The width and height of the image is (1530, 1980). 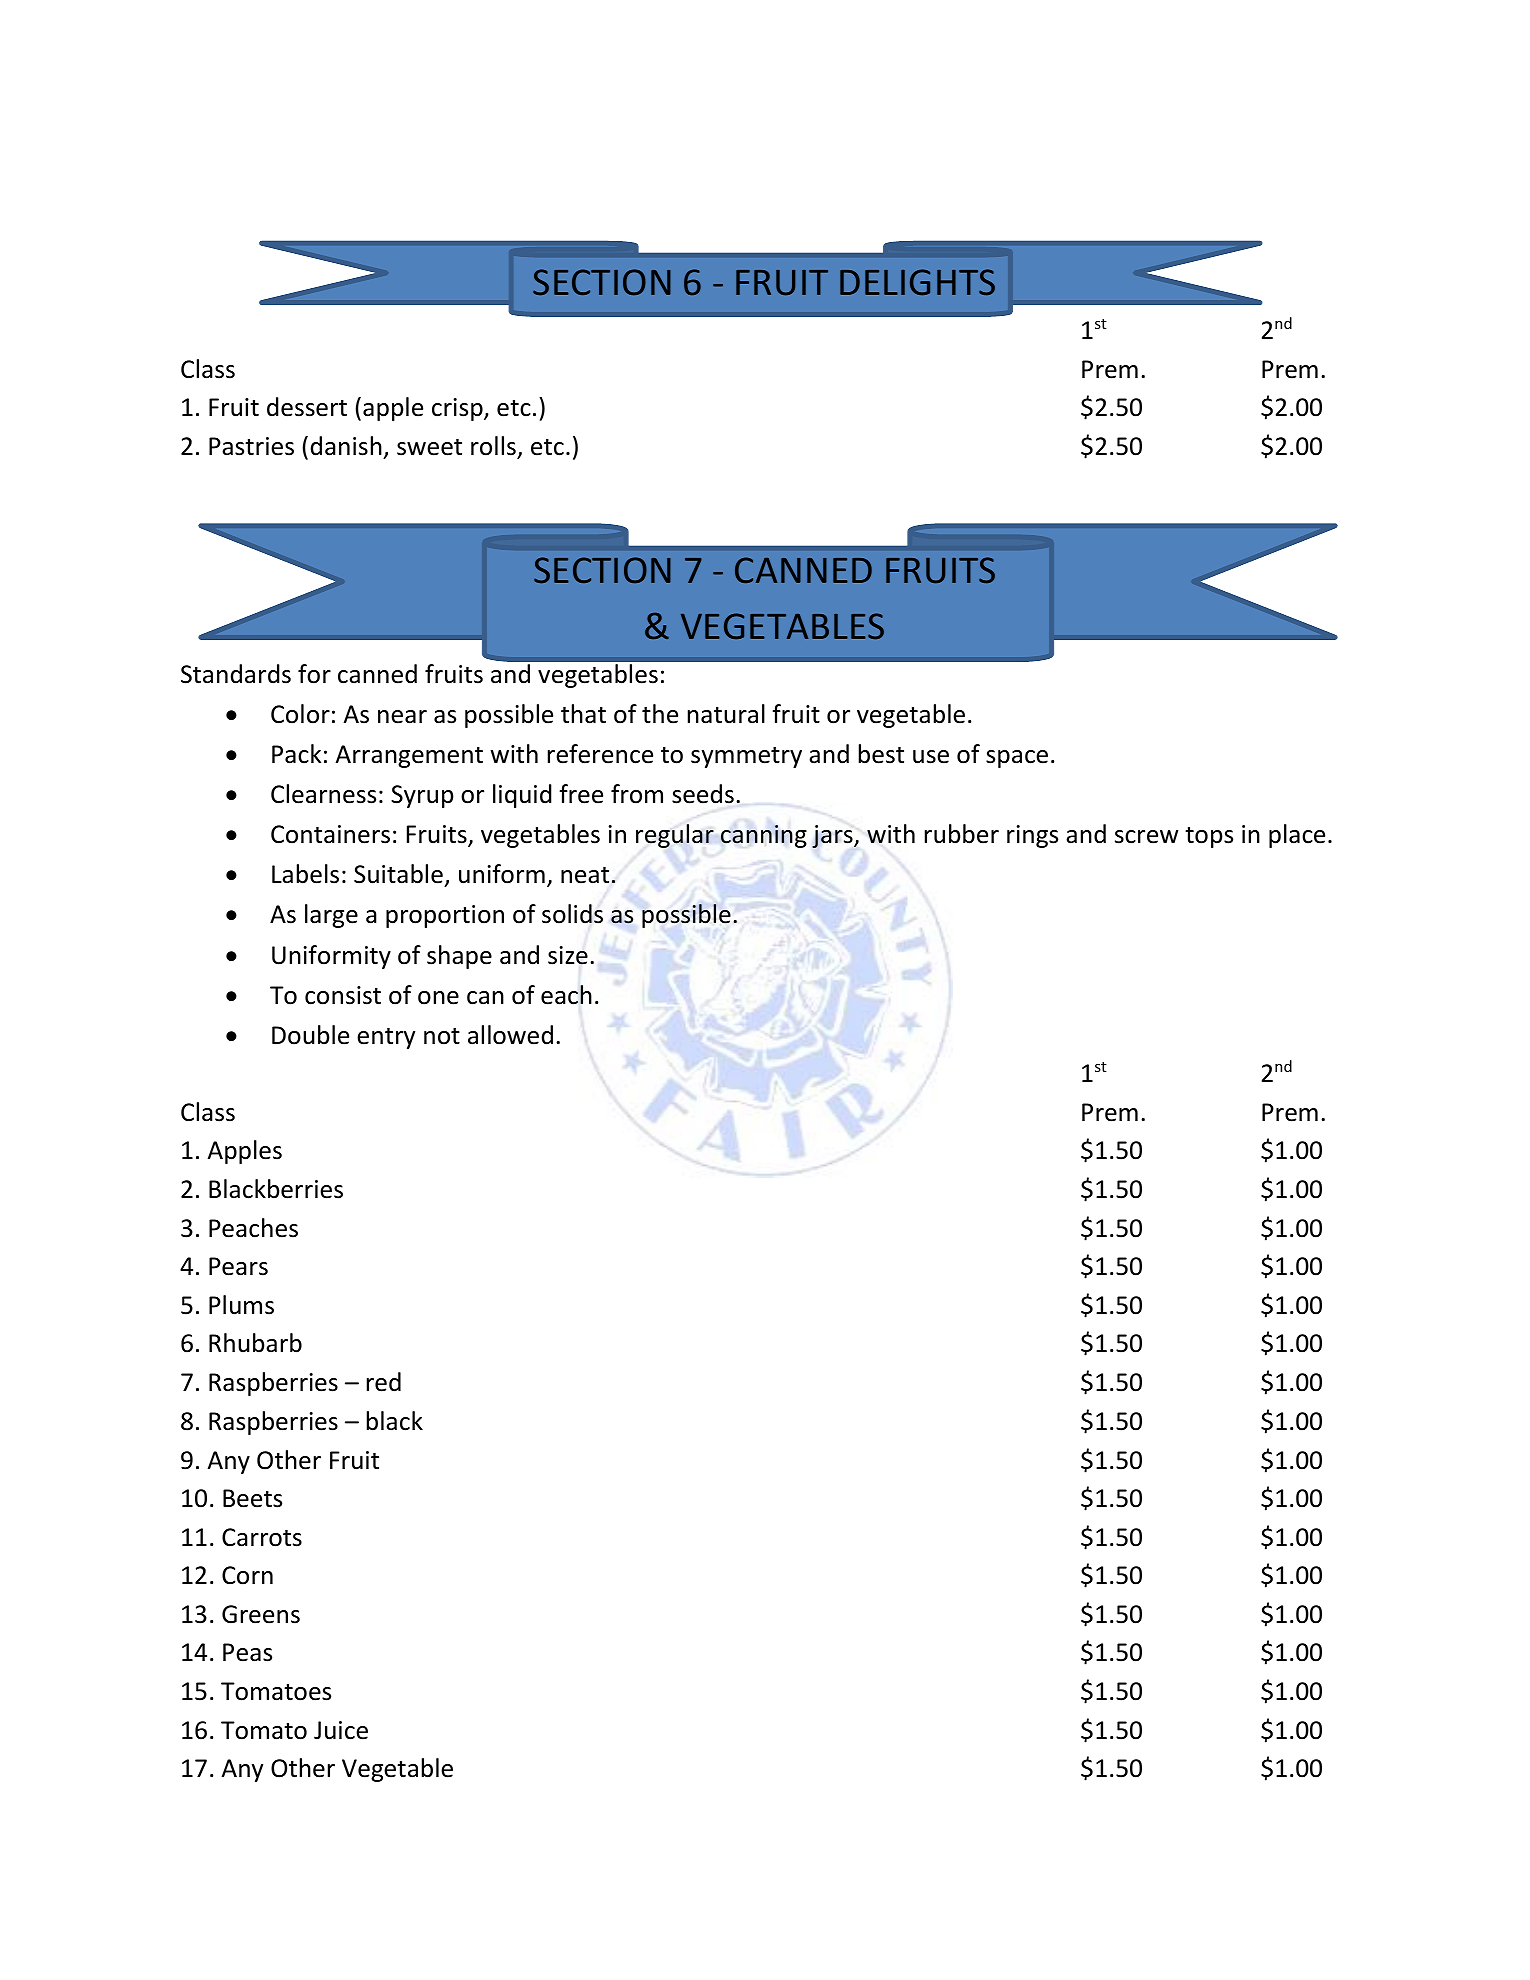 I want to click on natural, so click(x=726, y=714).
